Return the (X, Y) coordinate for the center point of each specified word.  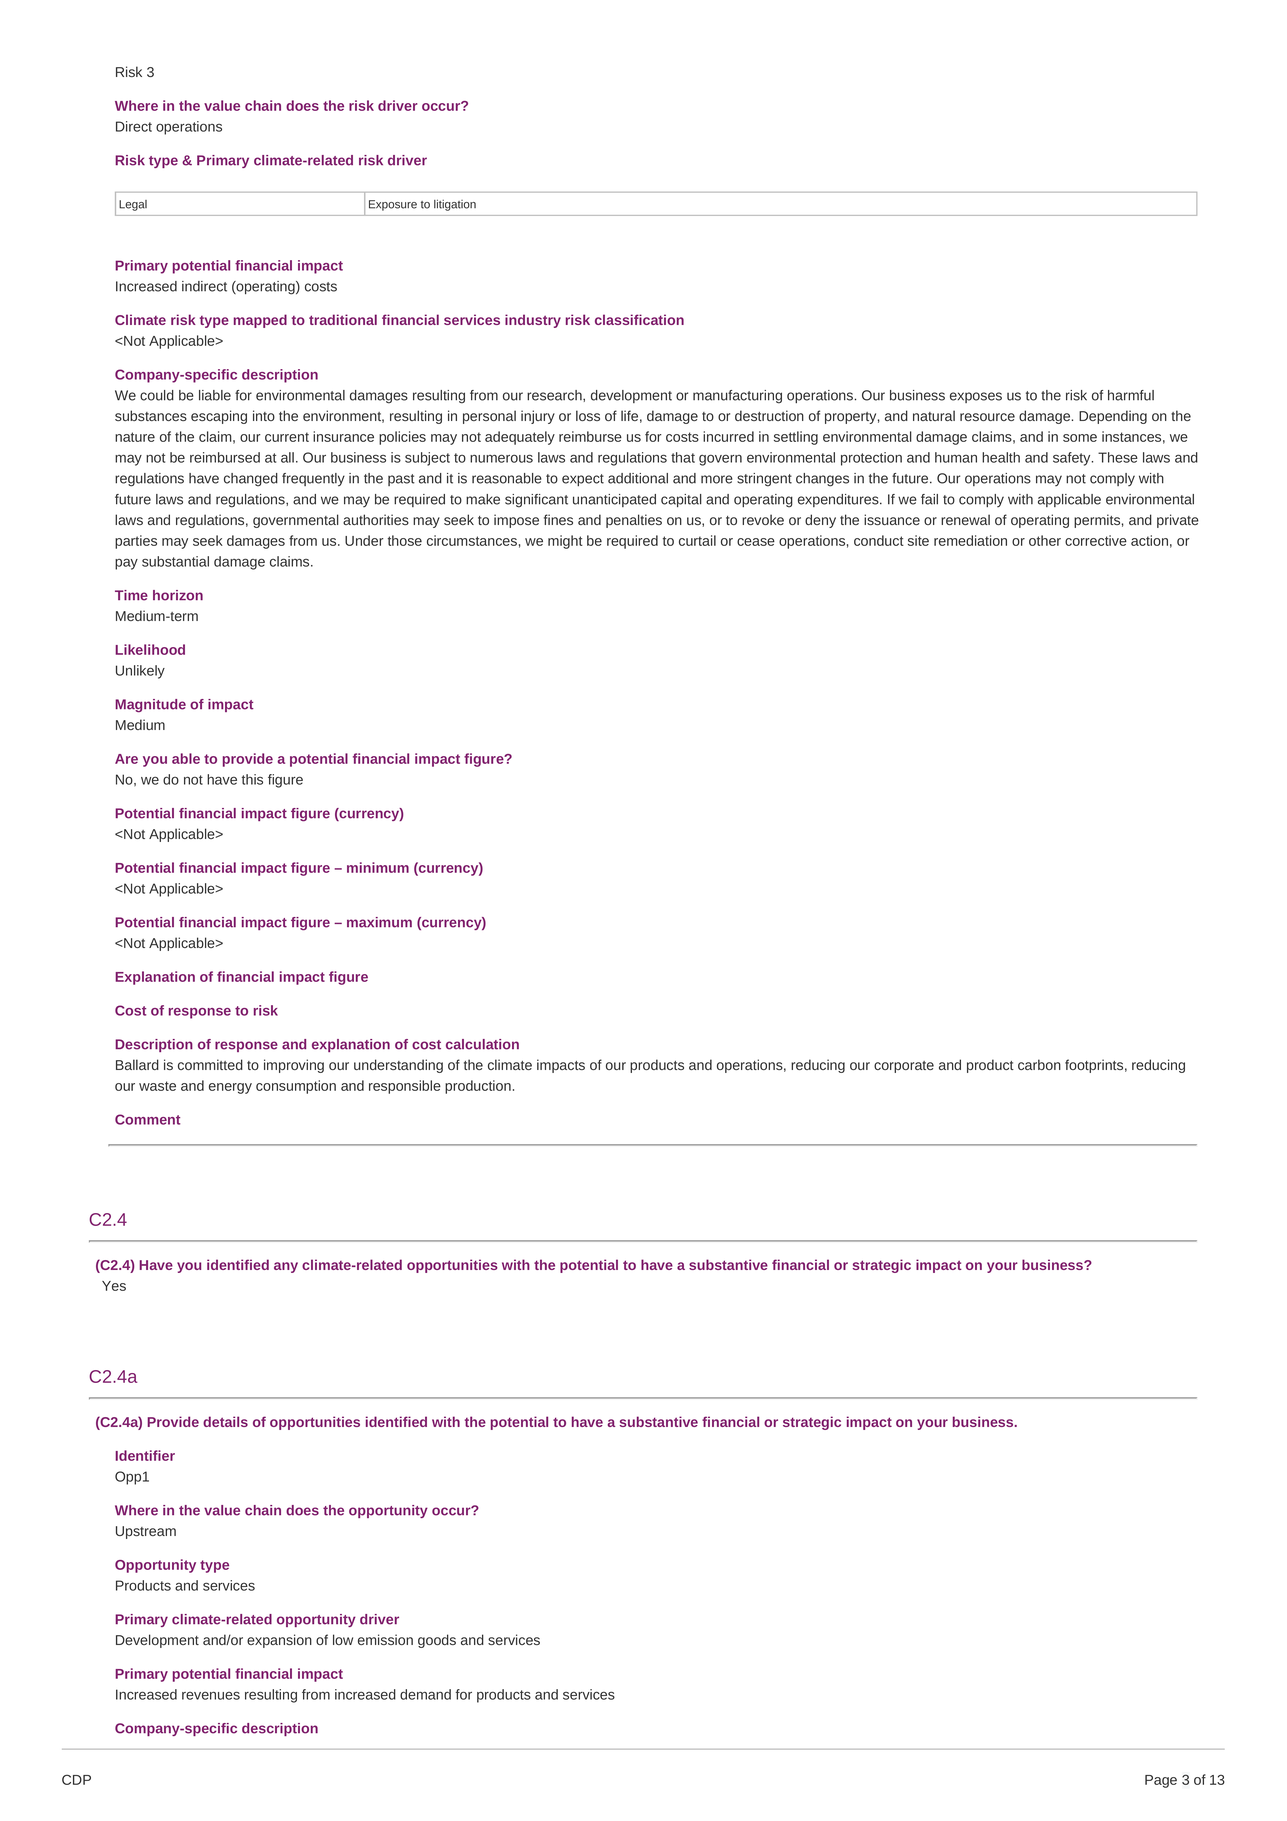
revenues (211, 1695)
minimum (378, 867)
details (225, 1421)
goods (437, 1641)
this (252, 779)
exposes (976, 397)
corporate (904, 1067)
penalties (634, 521)
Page (1161, 1781)
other (1045, 540)
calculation (482, 1044)
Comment (147, 1119)
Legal (133, 205)
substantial (175, 561)
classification (639, 319)
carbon (1039, 1064)
